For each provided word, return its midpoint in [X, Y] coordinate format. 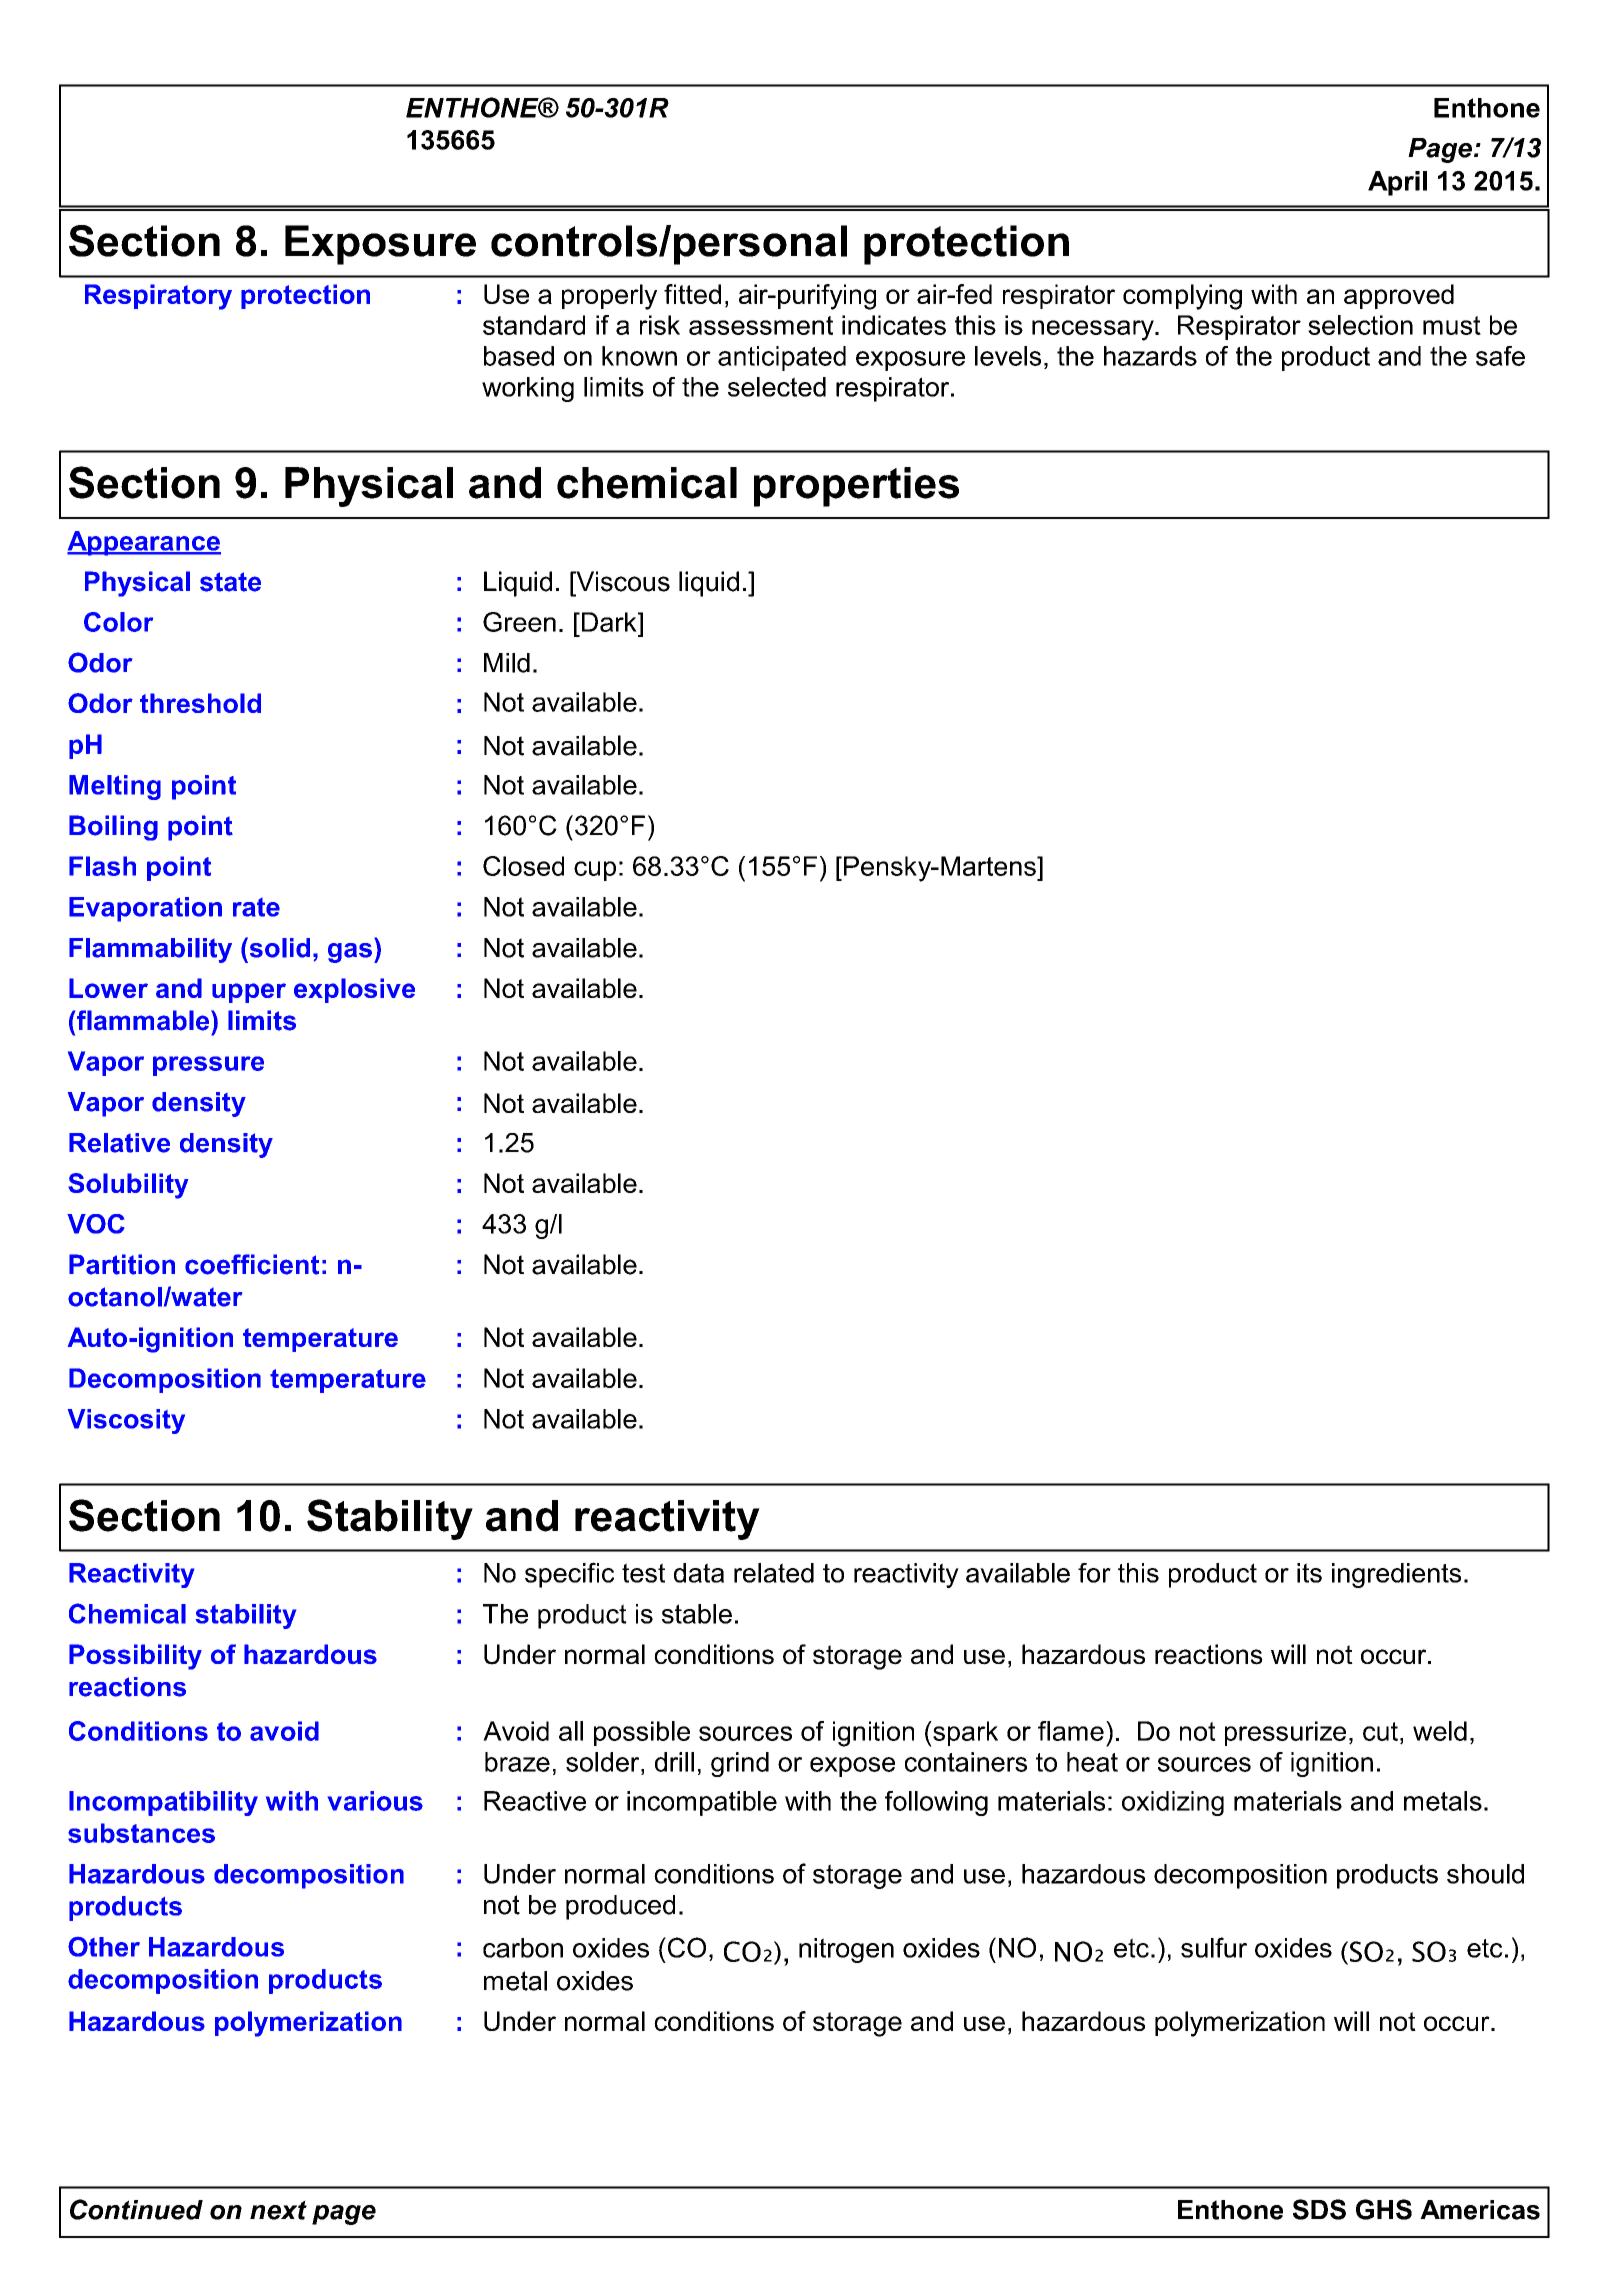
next [278, 2210]
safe [1500, 356]
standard [534, 325]
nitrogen [846, 1950]
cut [1380, 1731]
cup [595, 871]
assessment [761, 325]
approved [1399, 296]
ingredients [1396, 1575]
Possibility [135, 1657]
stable [697, 1614]
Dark [609, 622]
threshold [200, 703]
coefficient [252, 1264]
